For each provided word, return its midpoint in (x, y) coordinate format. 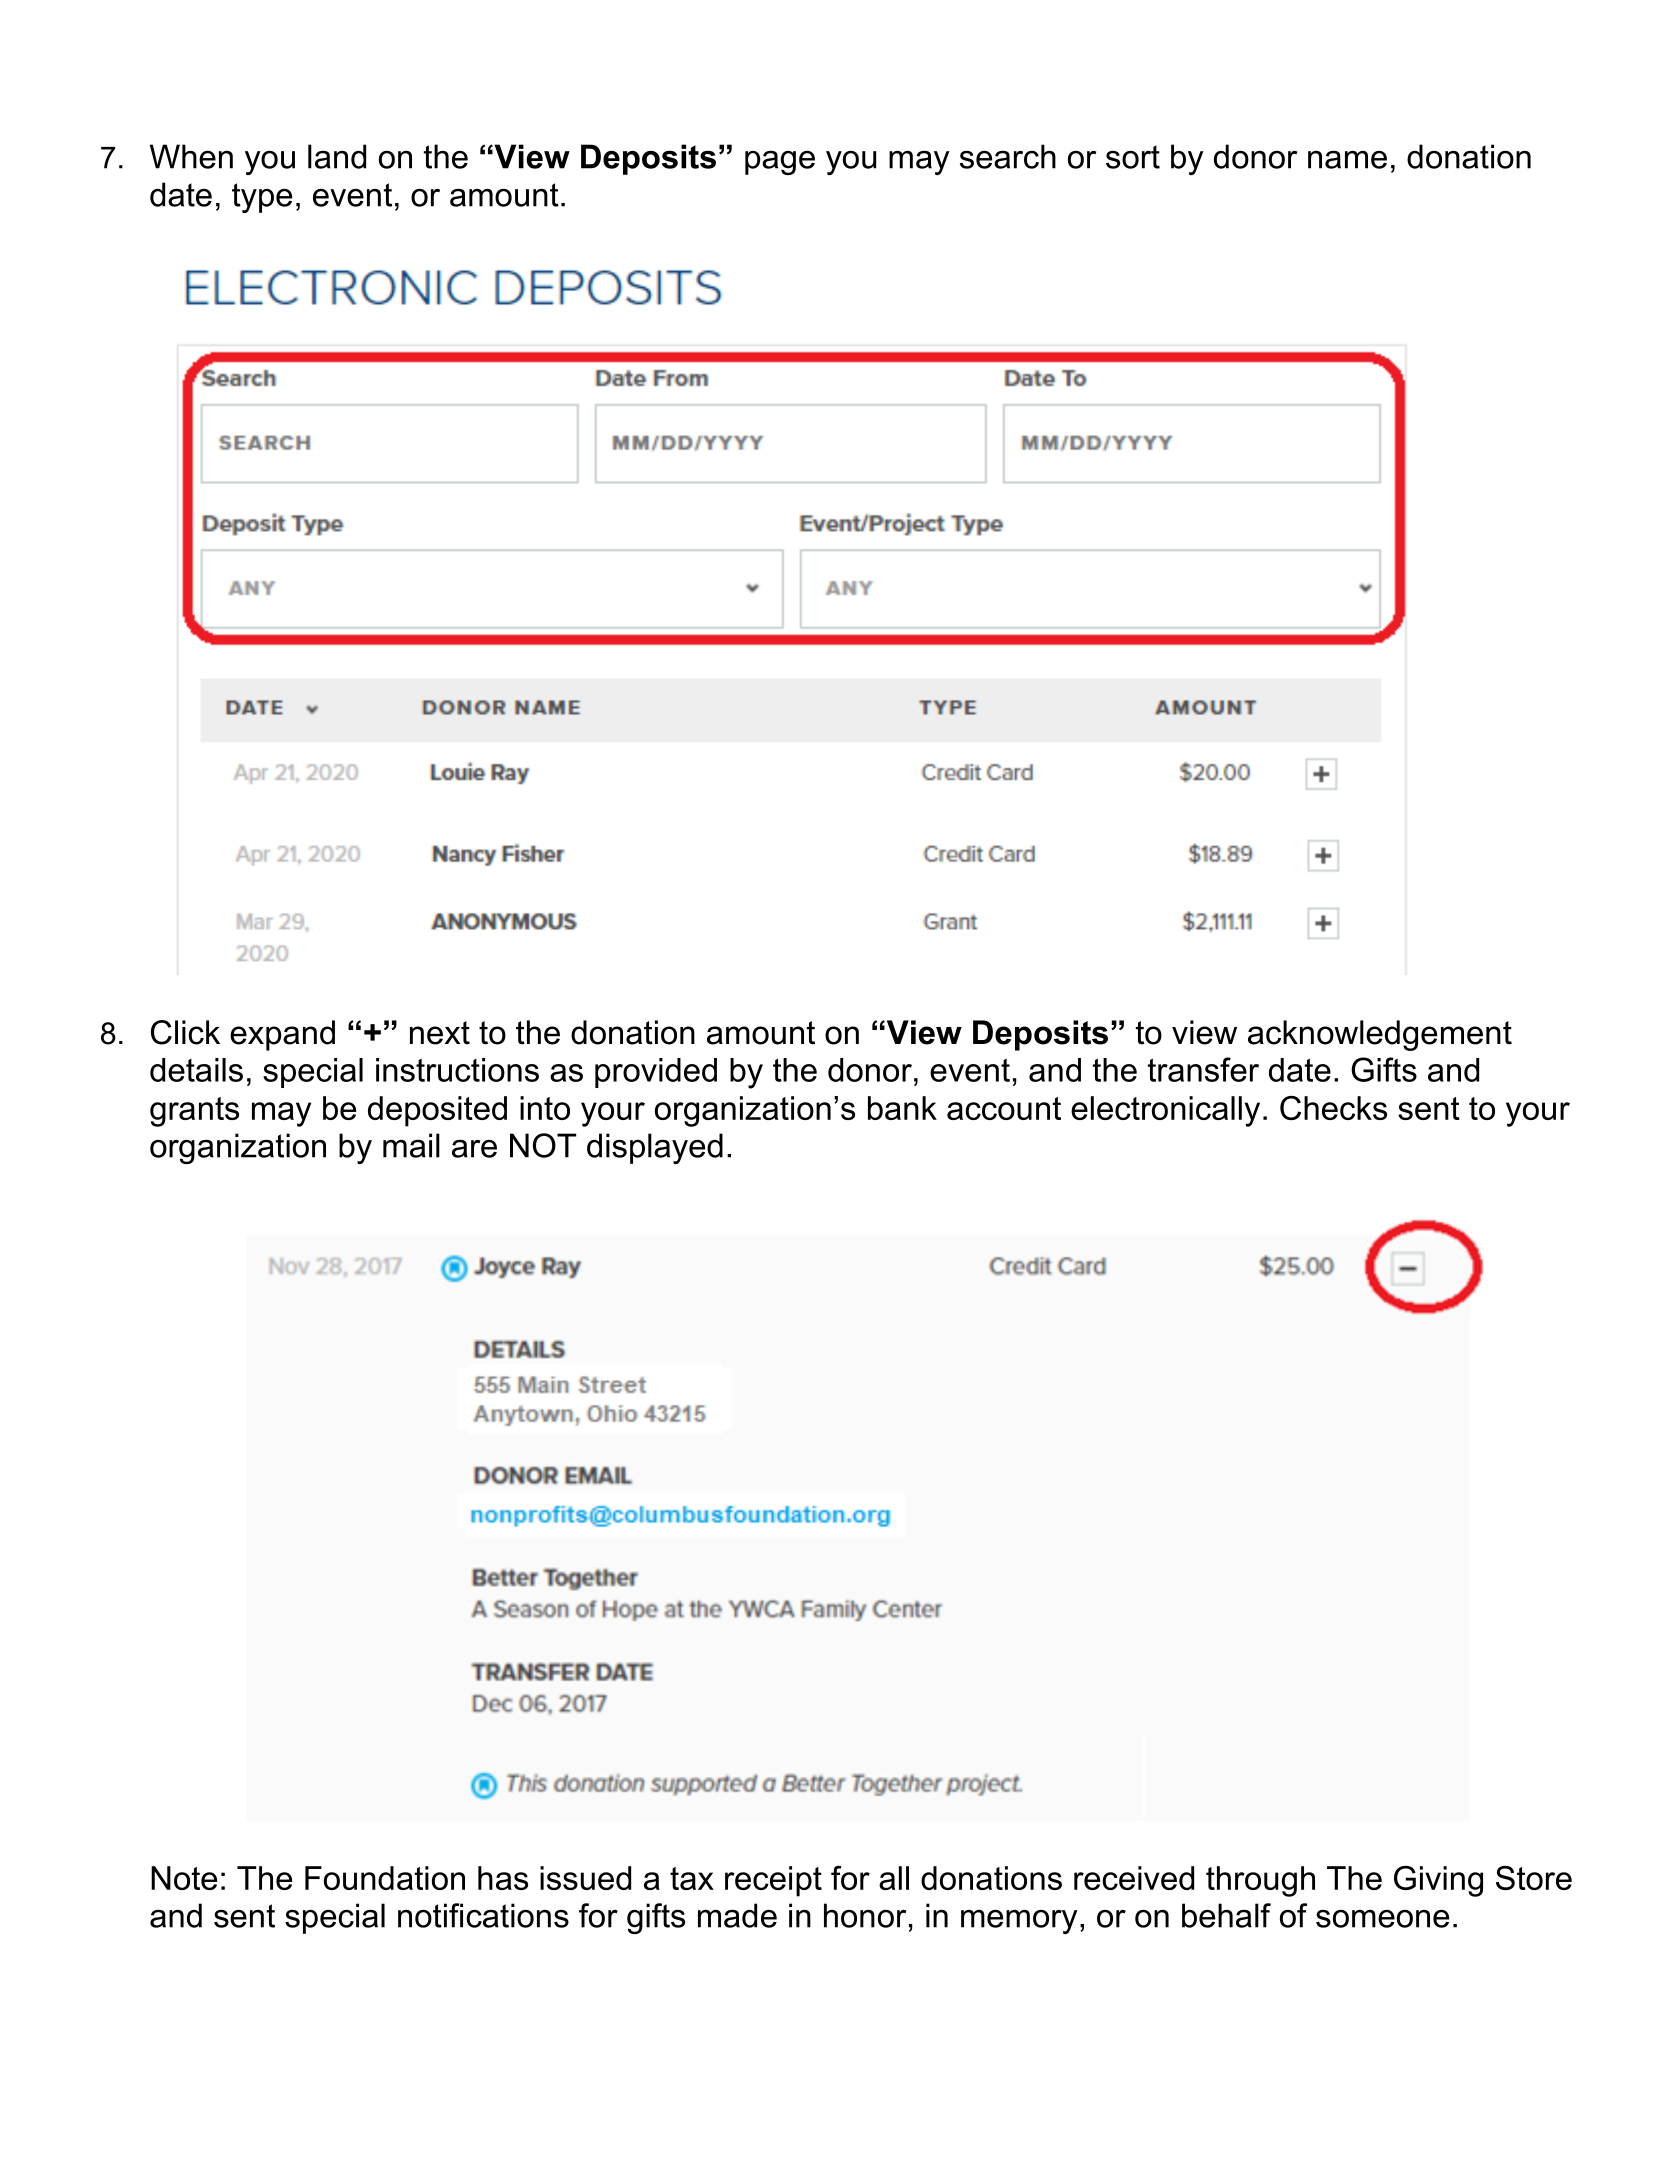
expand (282, 1035)
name (1347, 160)
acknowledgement (1380, 1035)
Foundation (385, 1878)
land (337, 156)
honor (865, 1915)
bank (902, 1108)
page (780, 163)
